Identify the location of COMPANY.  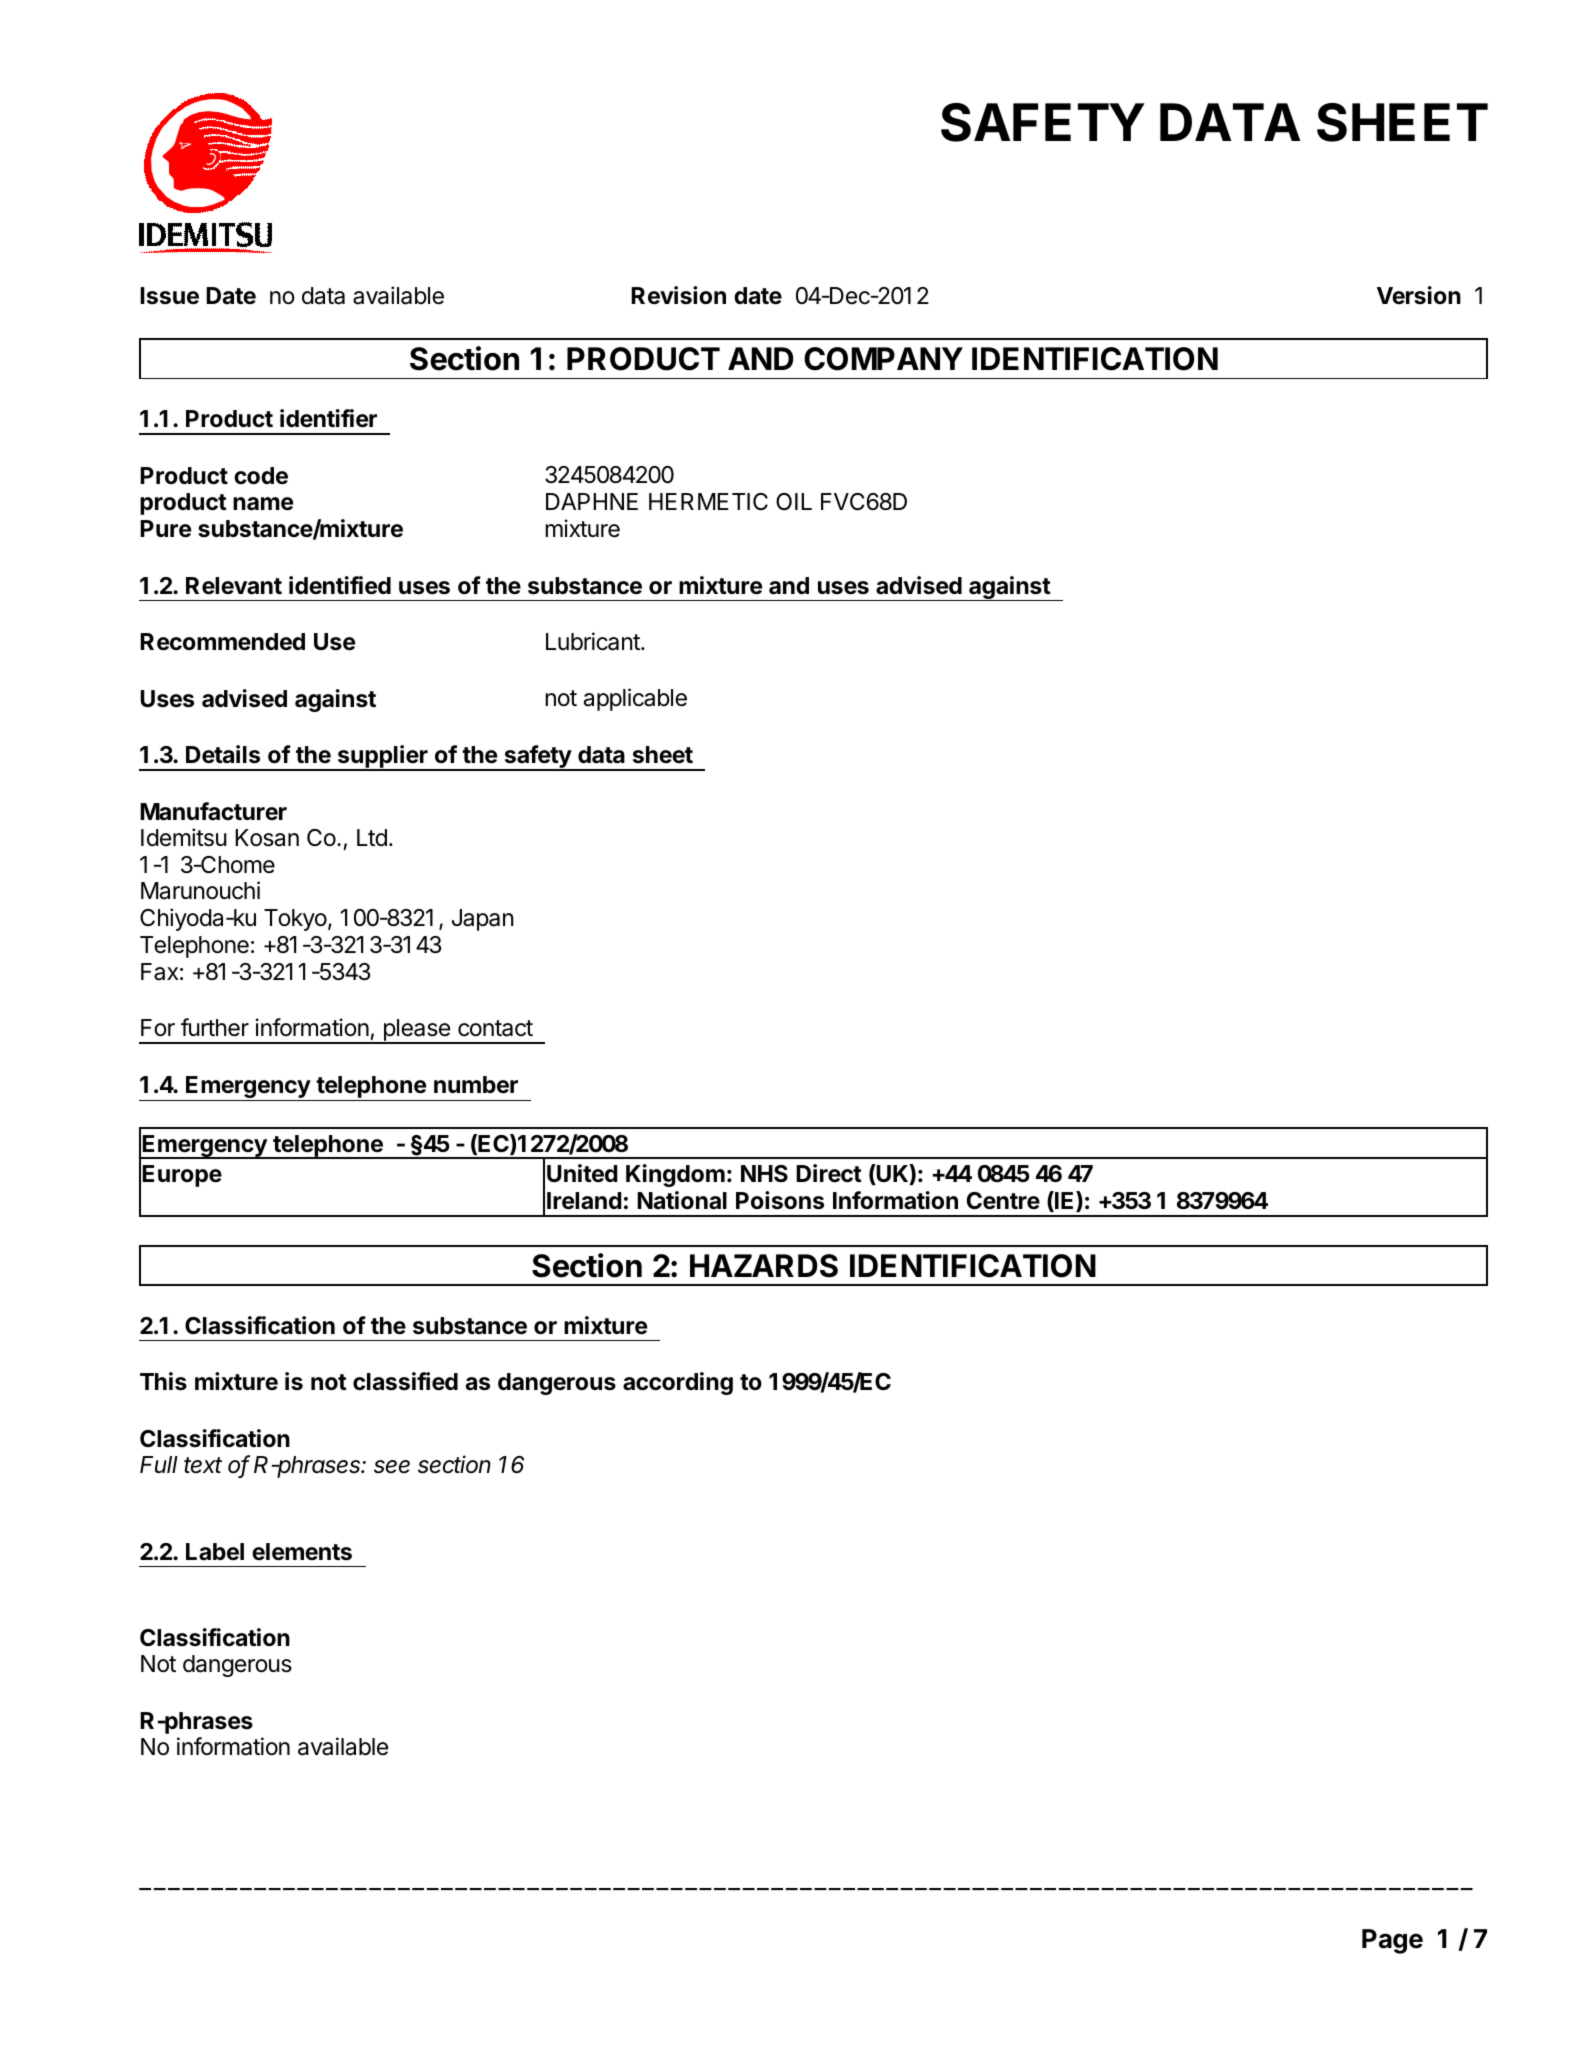
(883, 359).
